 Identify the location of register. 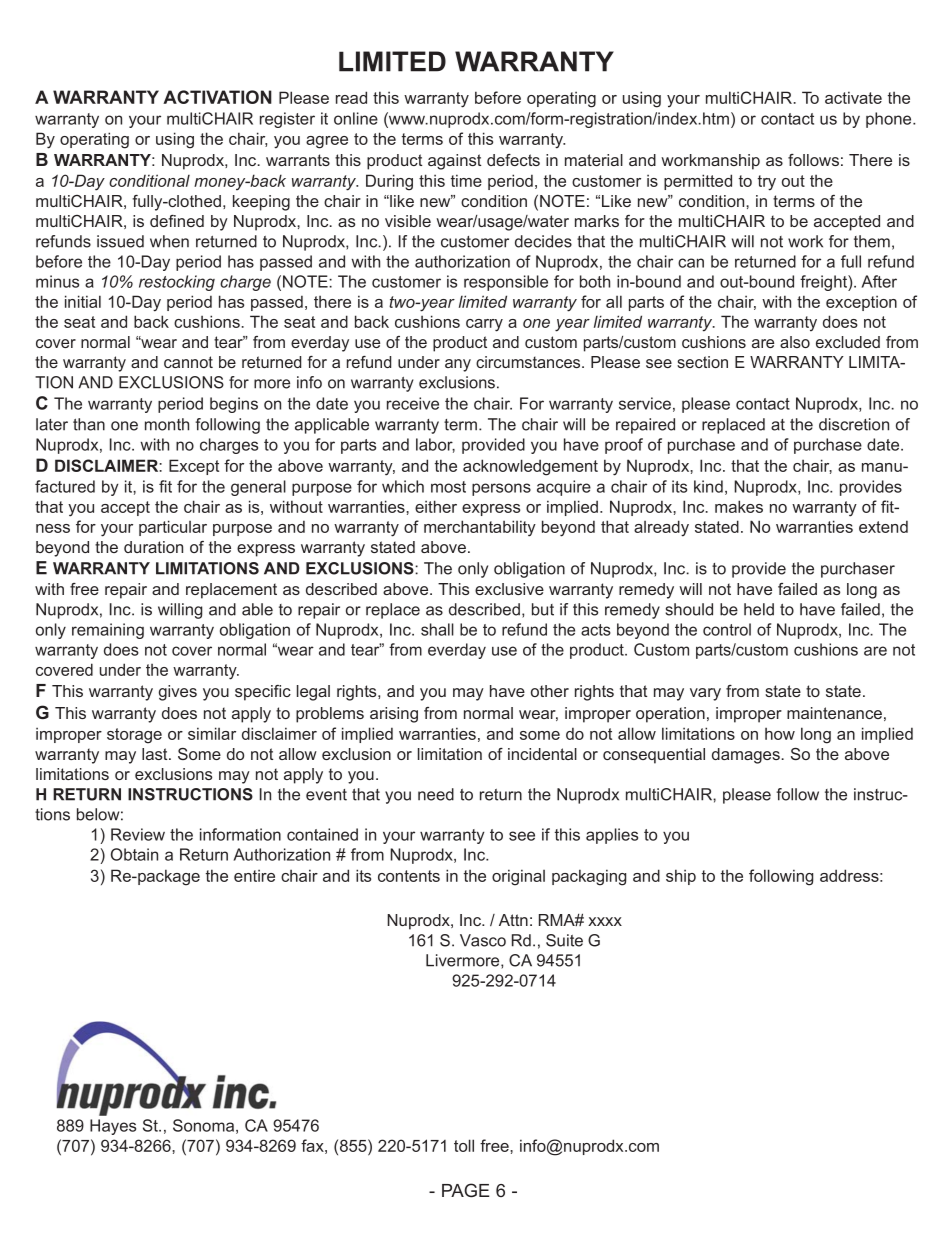
(287, 120).
